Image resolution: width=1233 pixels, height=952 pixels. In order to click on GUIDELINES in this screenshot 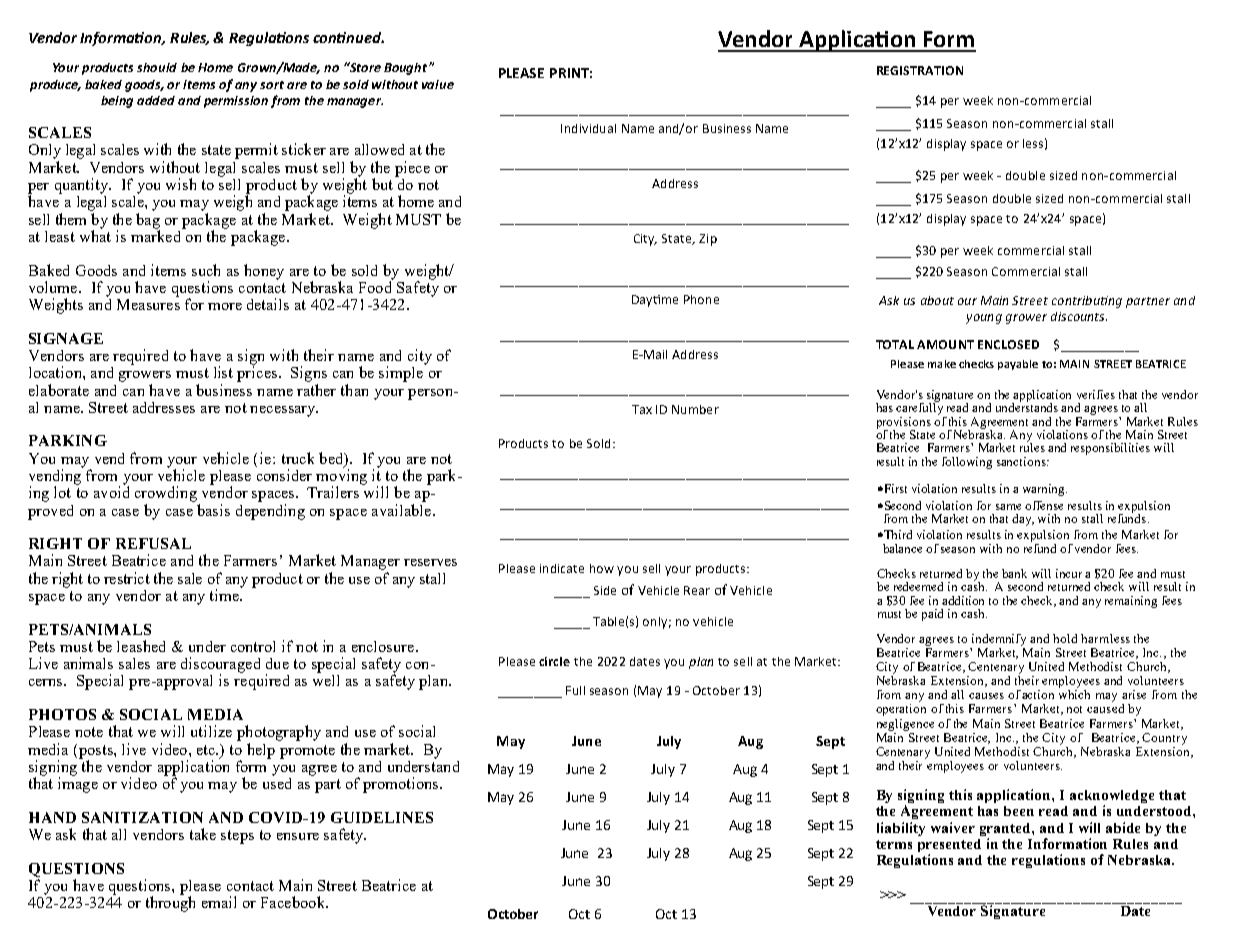, I will do `click(382, 817)`.
